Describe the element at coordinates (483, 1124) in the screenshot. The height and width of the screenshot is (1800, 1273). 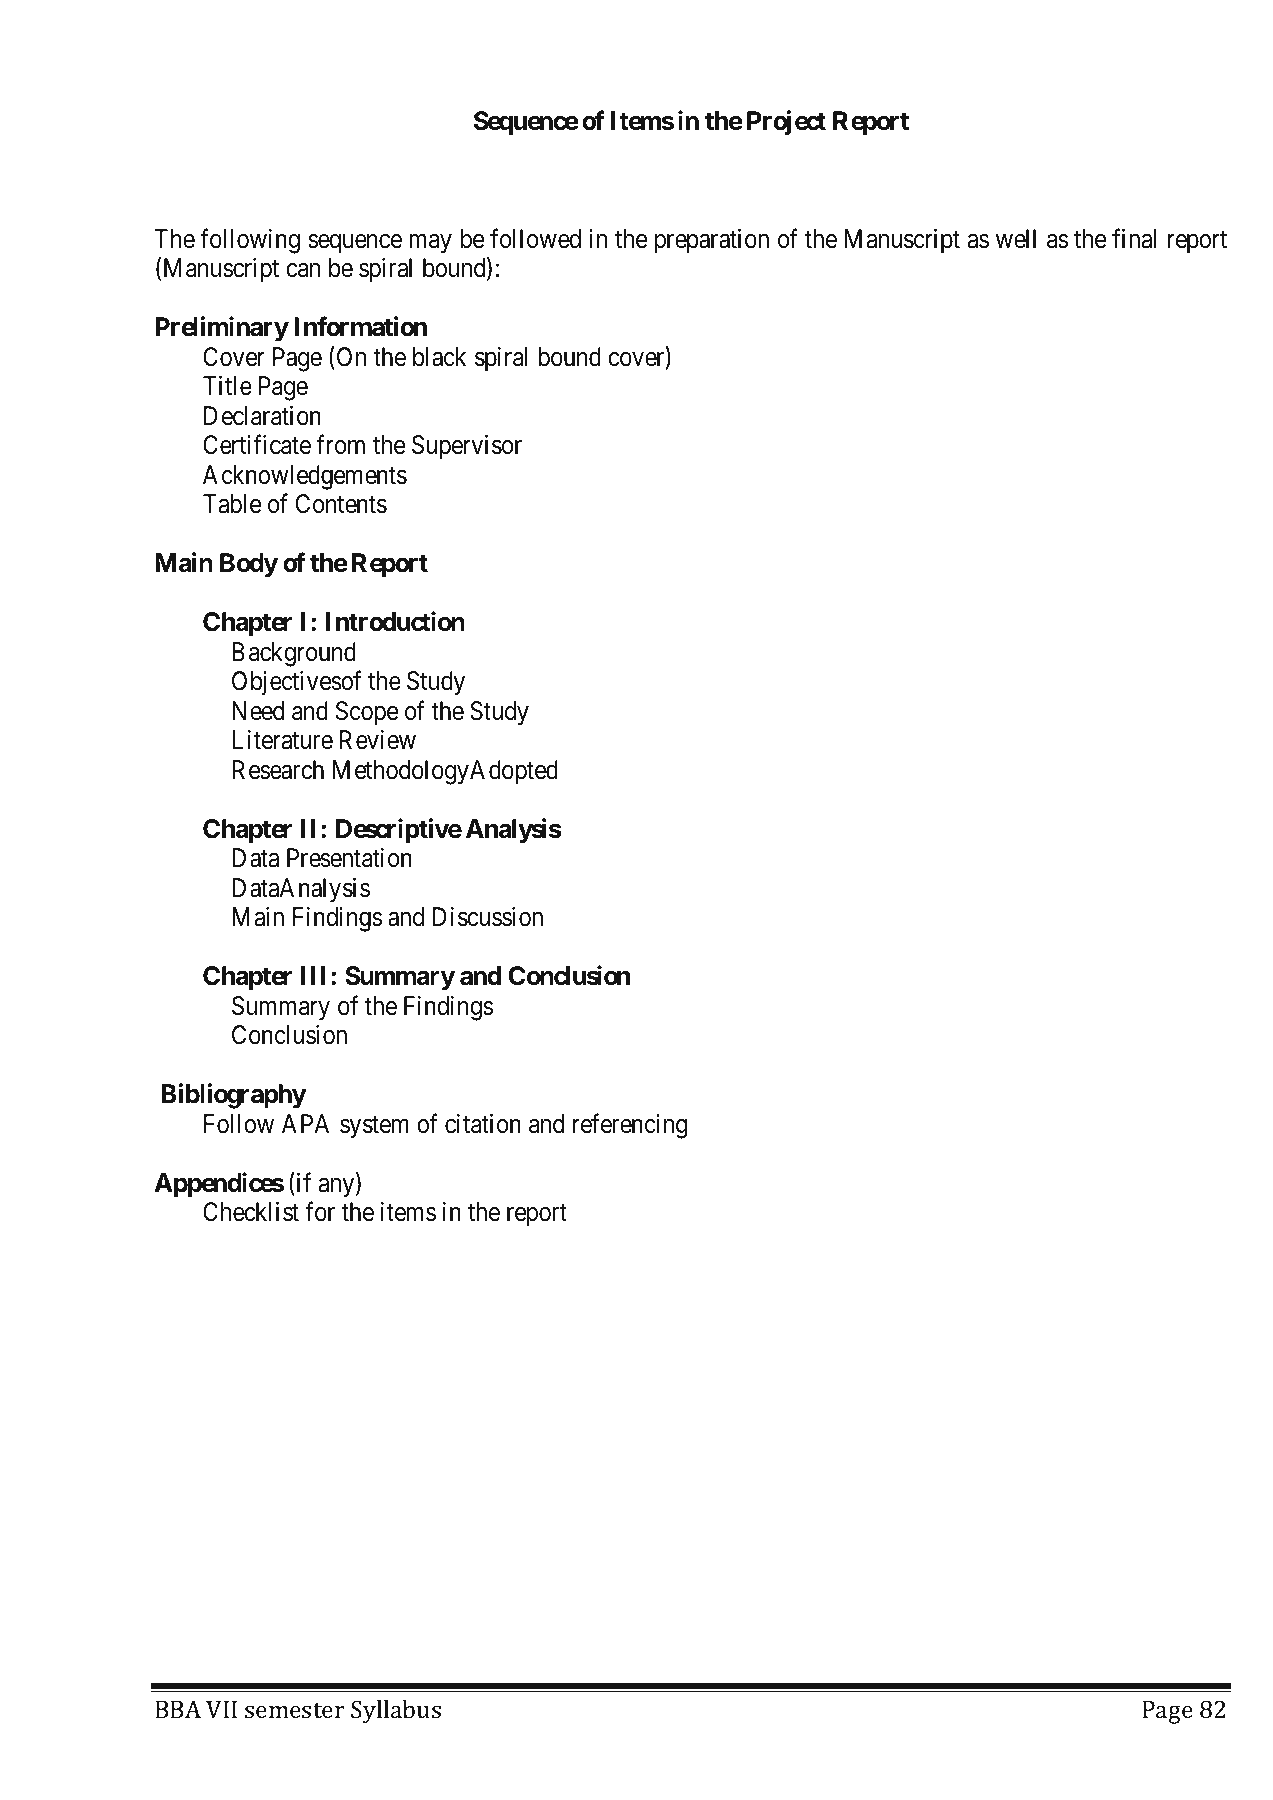
I see `citation` at that location.
